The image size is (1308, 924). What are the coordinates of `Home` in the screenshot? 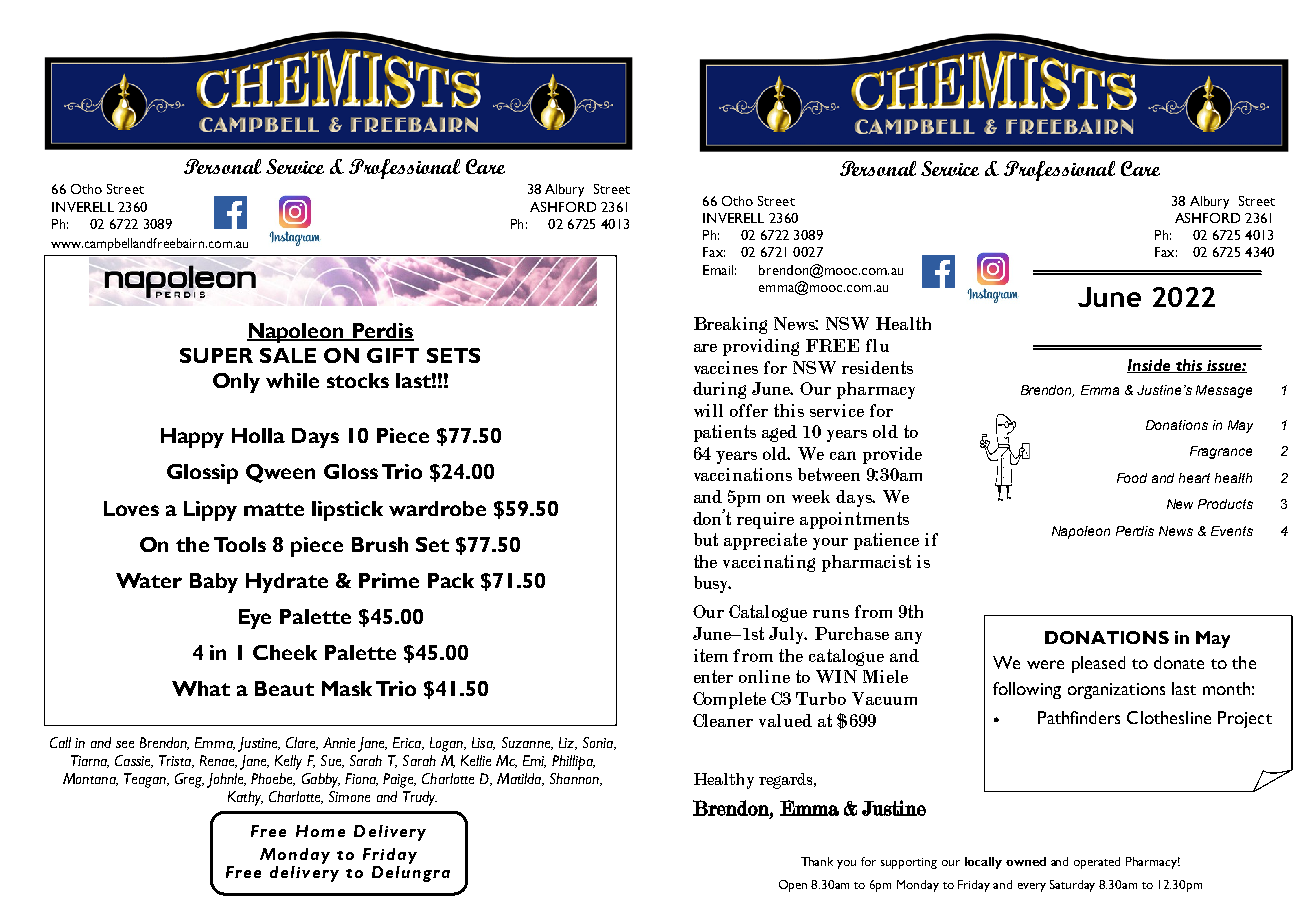 It's located at (320, 831).
